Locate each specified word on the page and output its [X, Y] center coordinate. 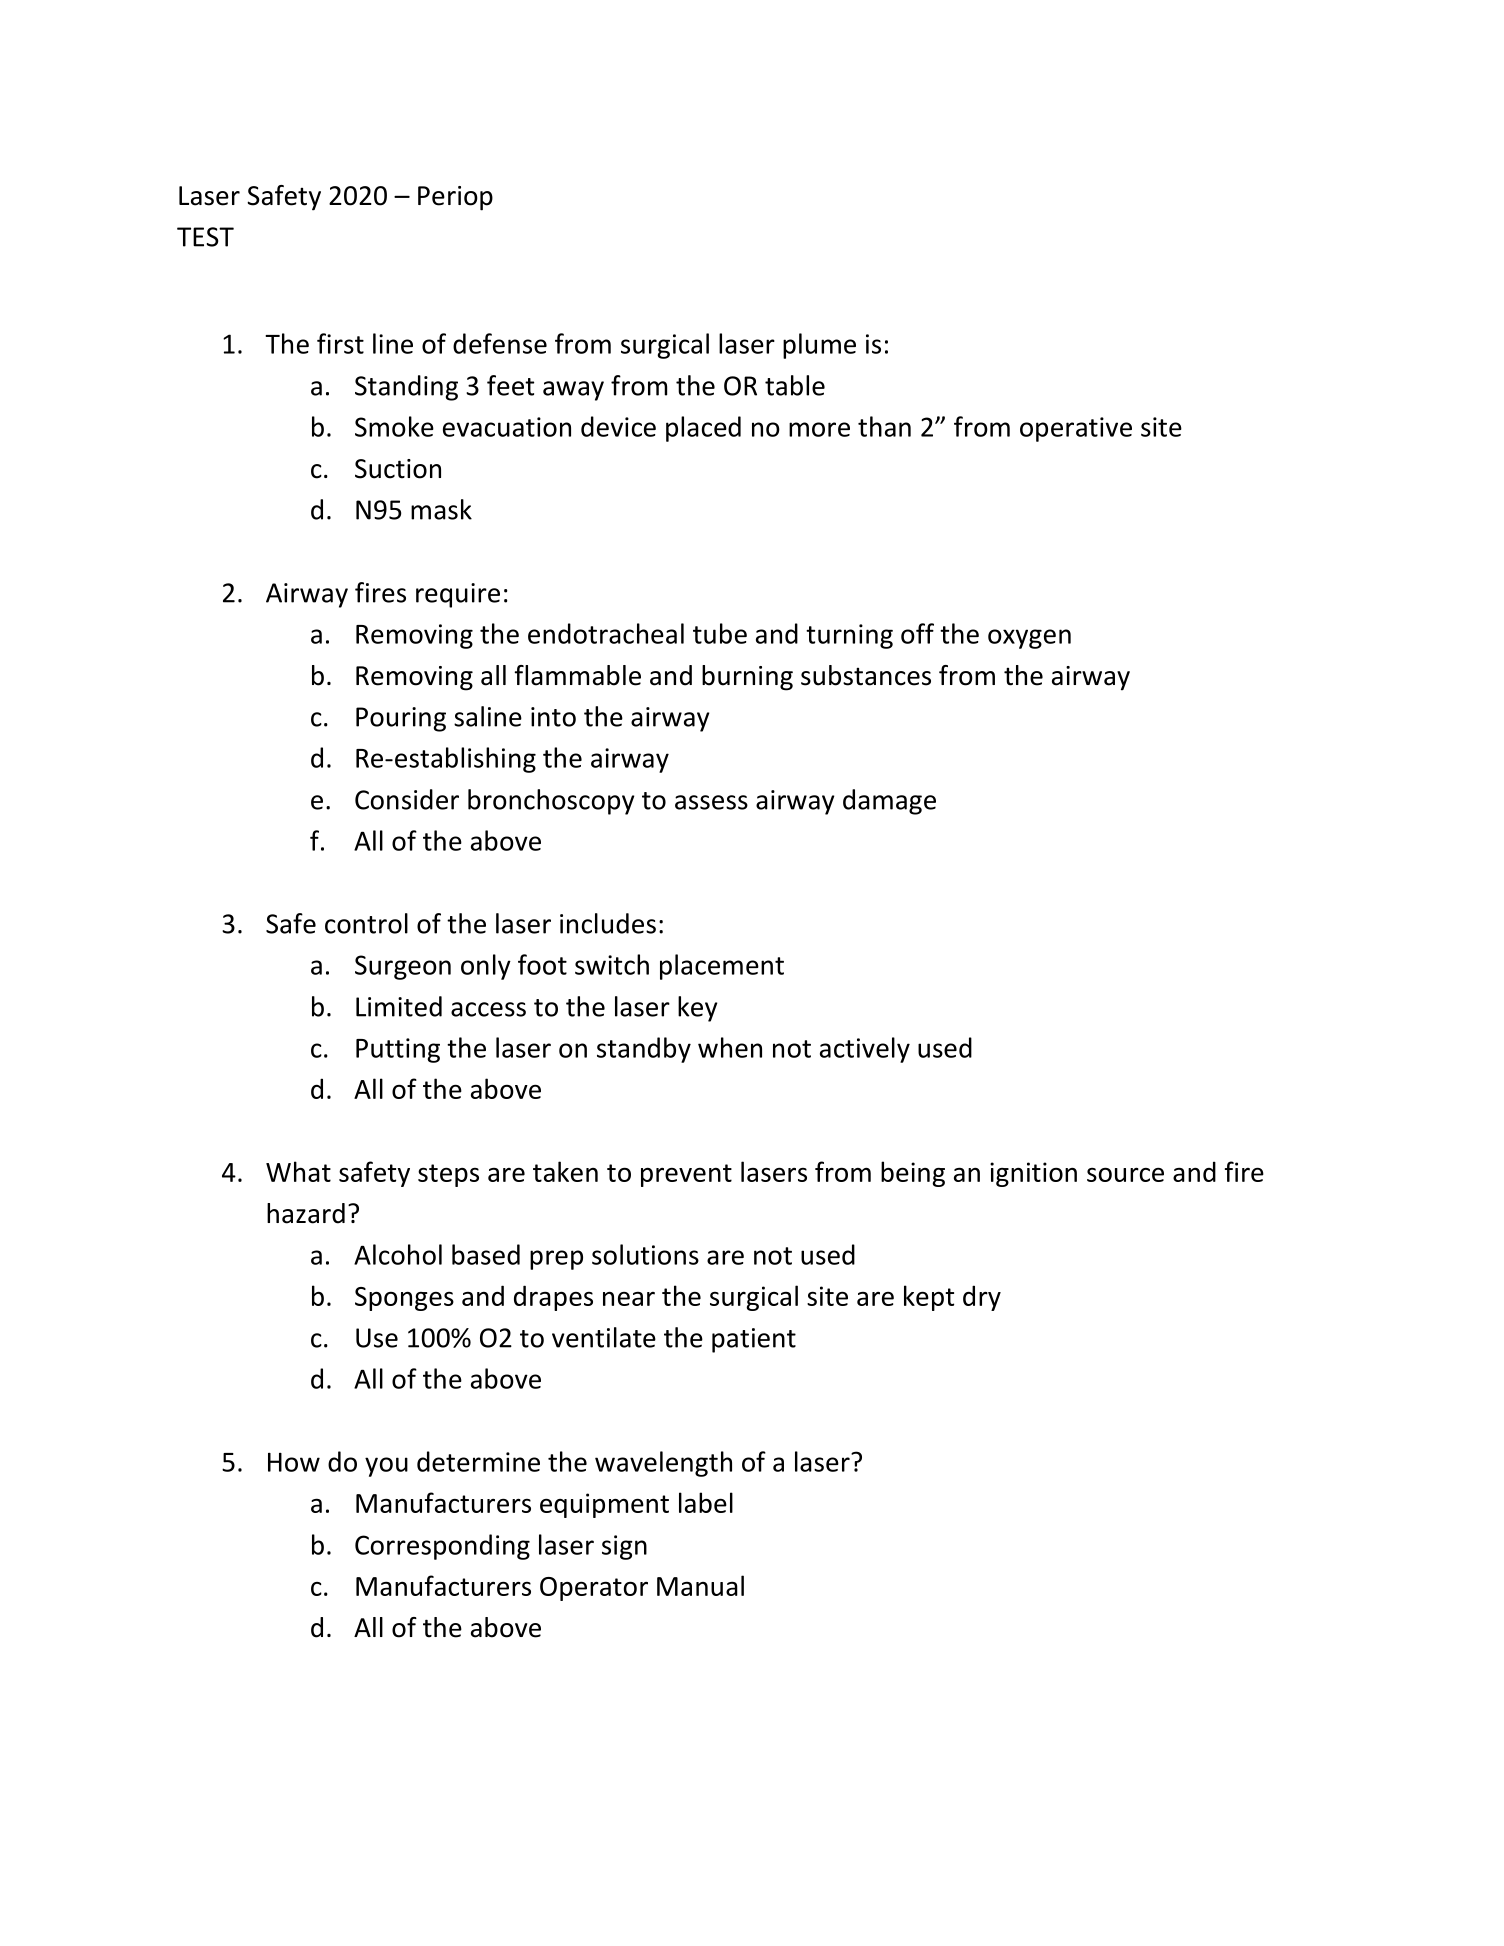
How [294, 1462]
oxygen [1029, 639]
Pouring [401, 719]
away [573, 391]
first [340, 343]
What [298, 1171]
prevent [686, 1175]
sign [624, 1547]
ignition [1033, 1174]
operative [1076, 429]
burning [747, 678]
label [706, 1502]
